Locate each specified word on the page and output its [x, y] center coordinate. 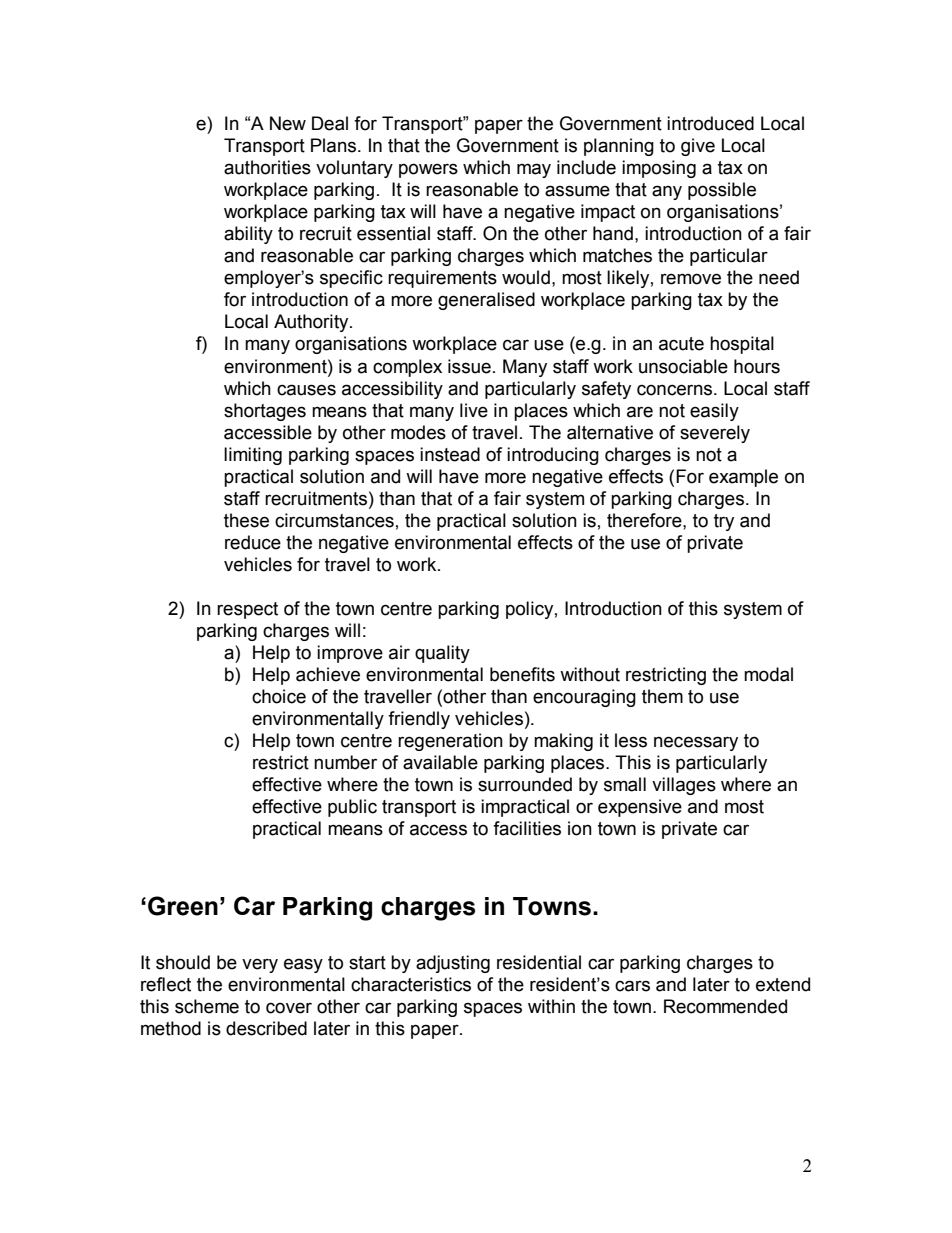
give [698, 147]
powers [428, 170]
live [474, 410]
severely [715, 434]
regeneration [450, 742]
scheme [207, 1006]
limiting [253, 456]
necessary [696, 743]
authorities [267, 167]
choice [279, 696]
